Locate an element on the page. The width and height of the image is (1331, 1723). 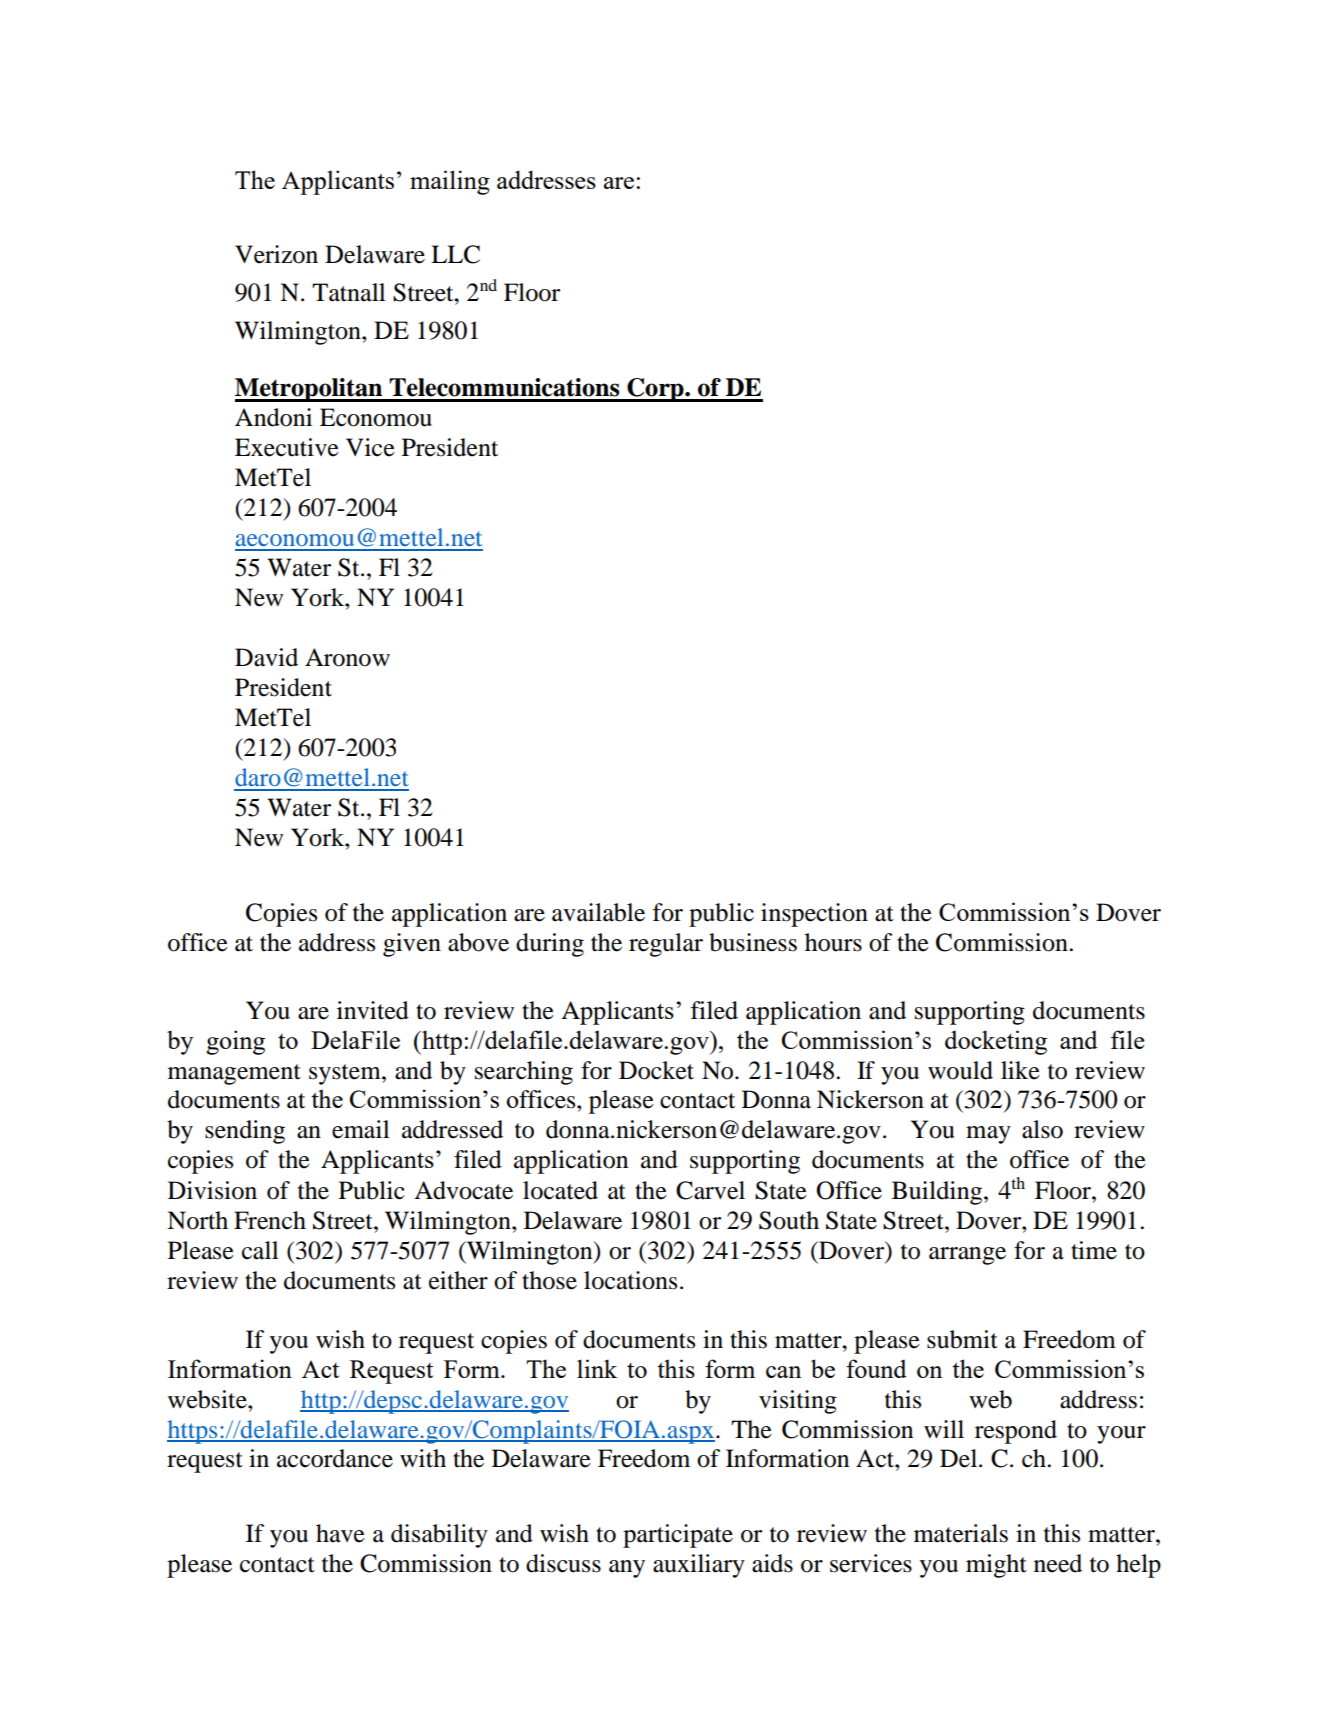
LLC is located at coordinates (455, 254).
